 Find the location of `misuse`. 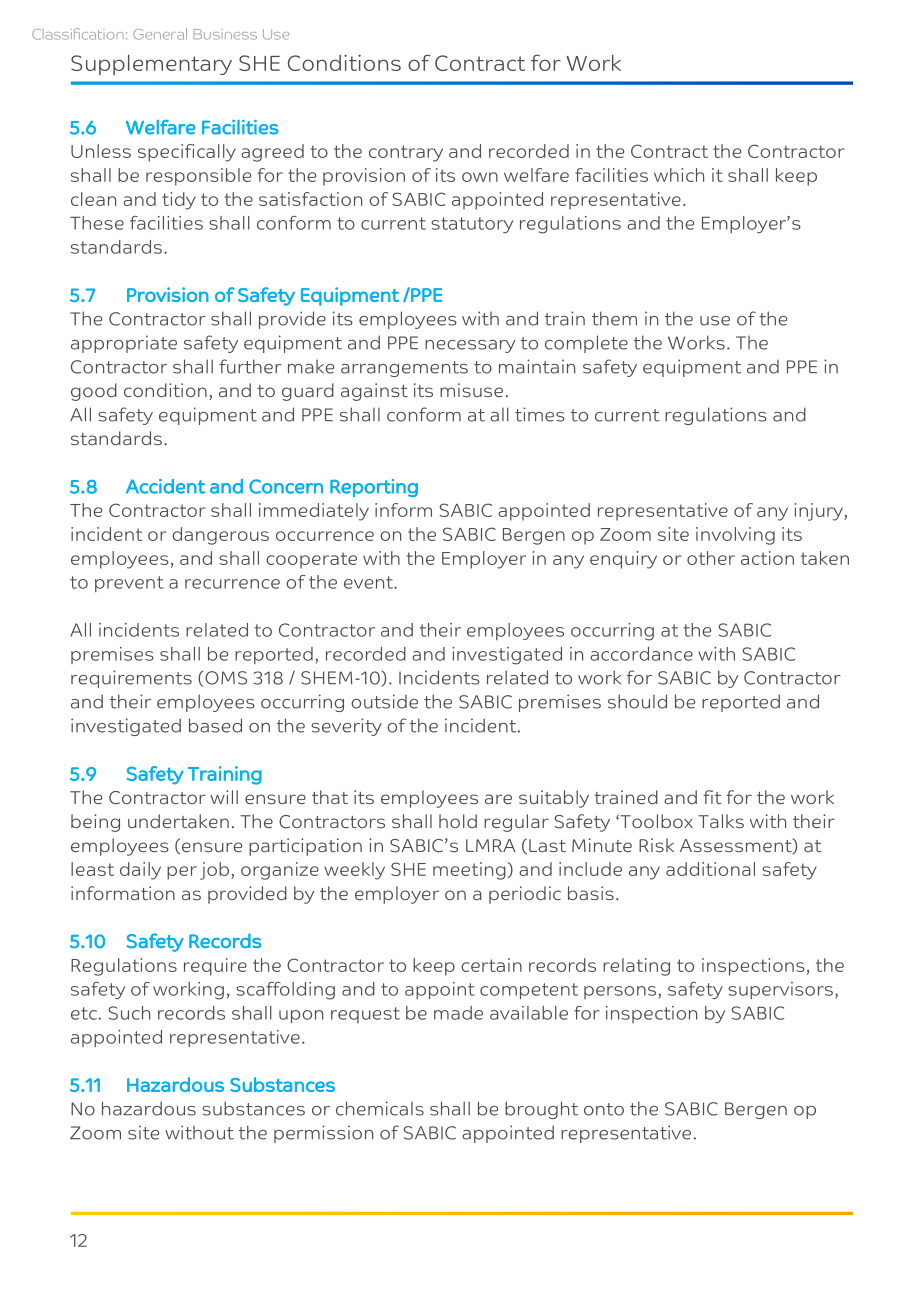

misuse is located at coordinates (471, 390).
